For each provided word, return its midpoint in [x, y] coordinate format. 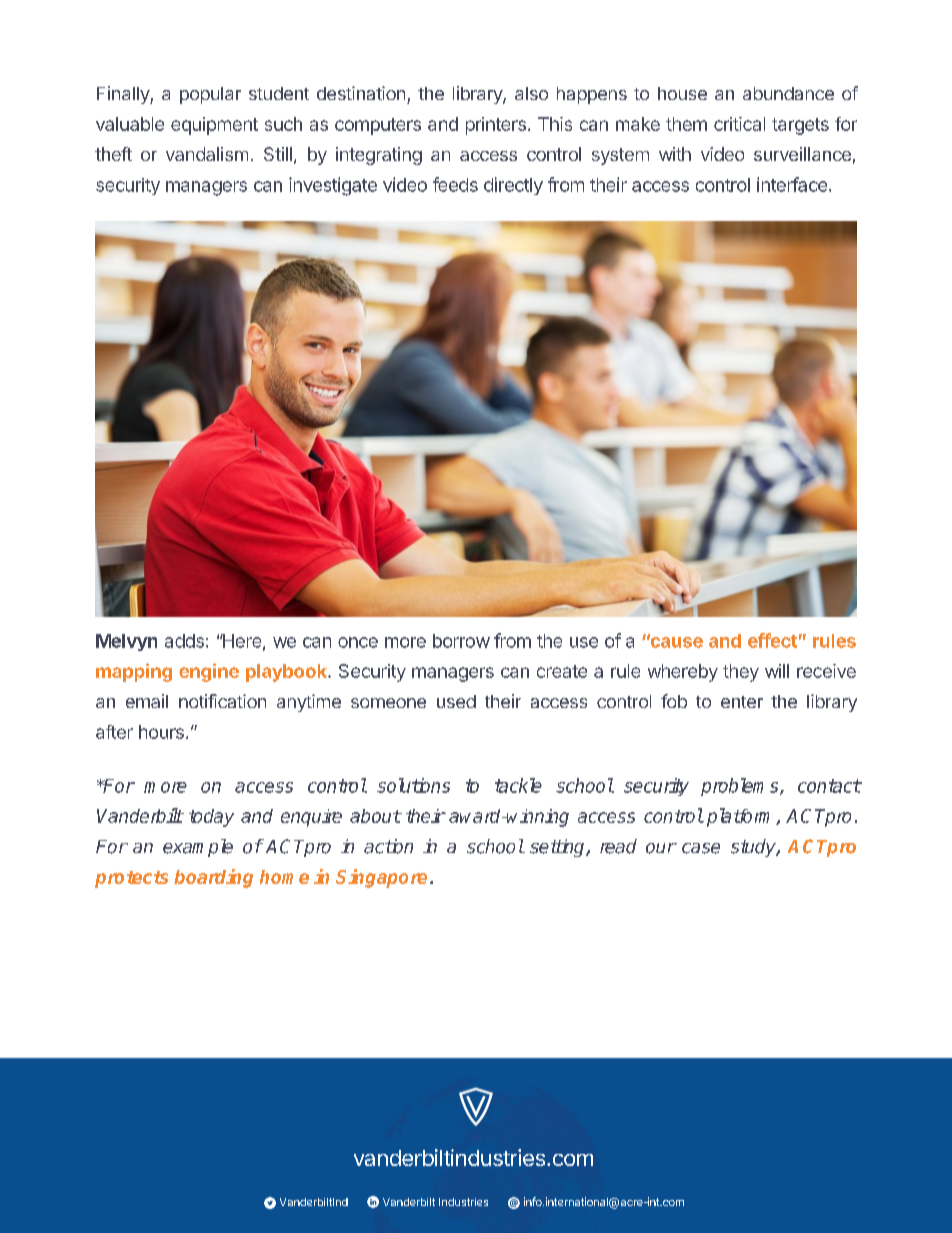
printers [496, 126]
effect [772, 640]
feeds [455, 184]
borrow [461, 641]
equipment [214, 126]
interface [792, 184]
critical [739, 124]
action [388, 846]
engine [209, 672]
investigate [333, 186]
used [456, 701]
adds [184, 641]
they [741, 673]
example [198, 848]
